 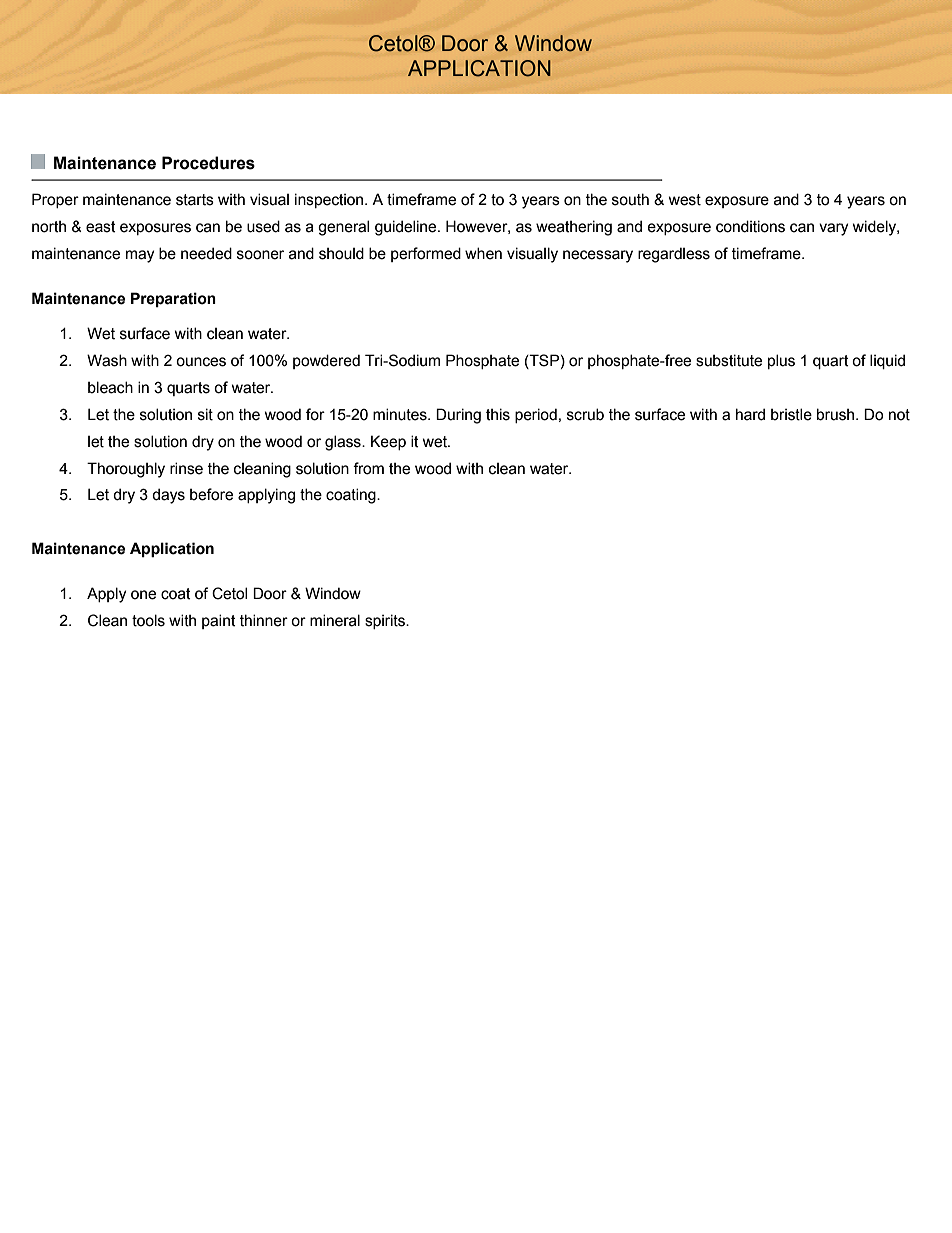 What do you see at coordinates (326, 361) in the image?
I see `powdered` at bounding box center [326, 361].
